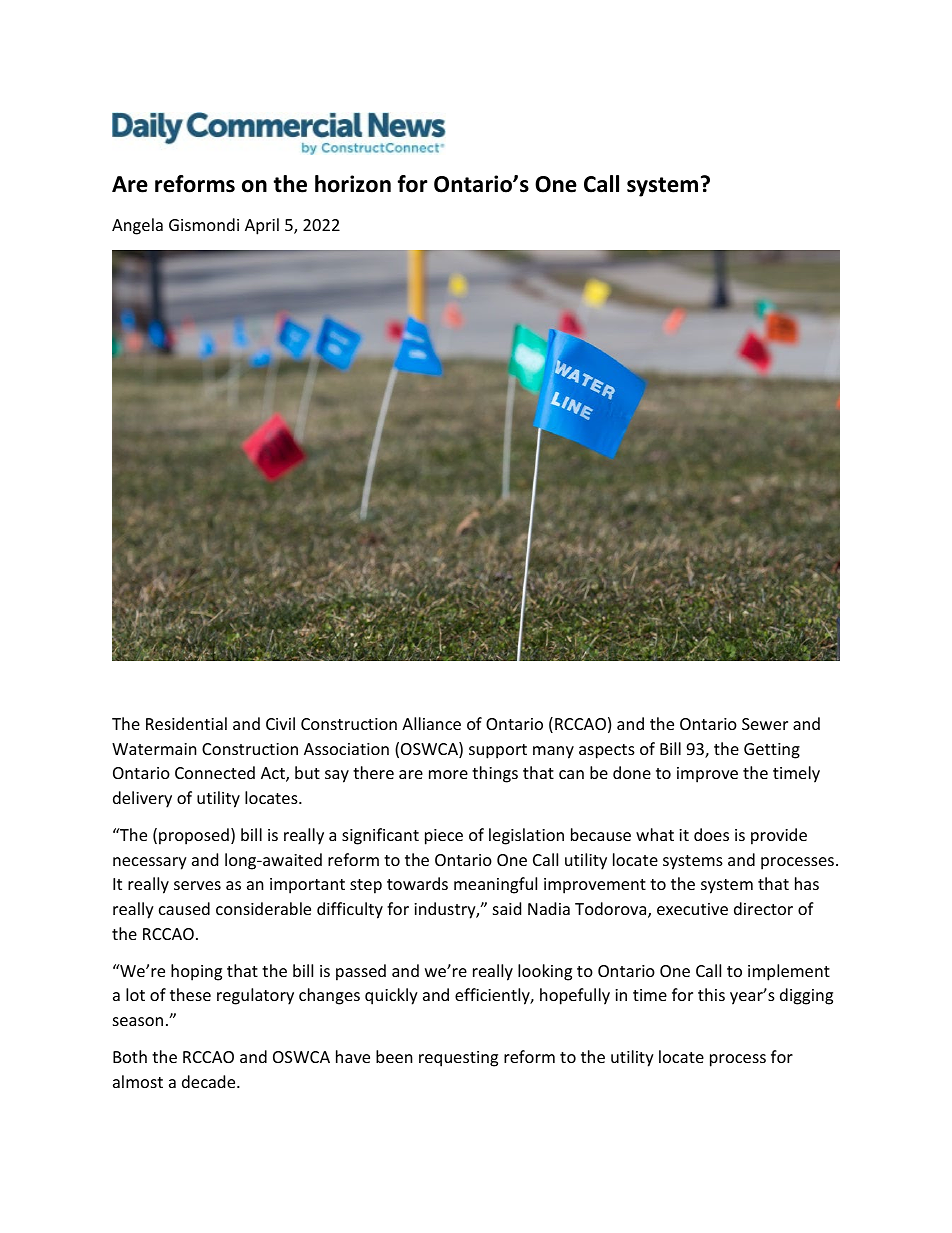  What do you see at coordinates (458, 1059) in the document?
I see `requesting` at bounding box center [458, 1059].
